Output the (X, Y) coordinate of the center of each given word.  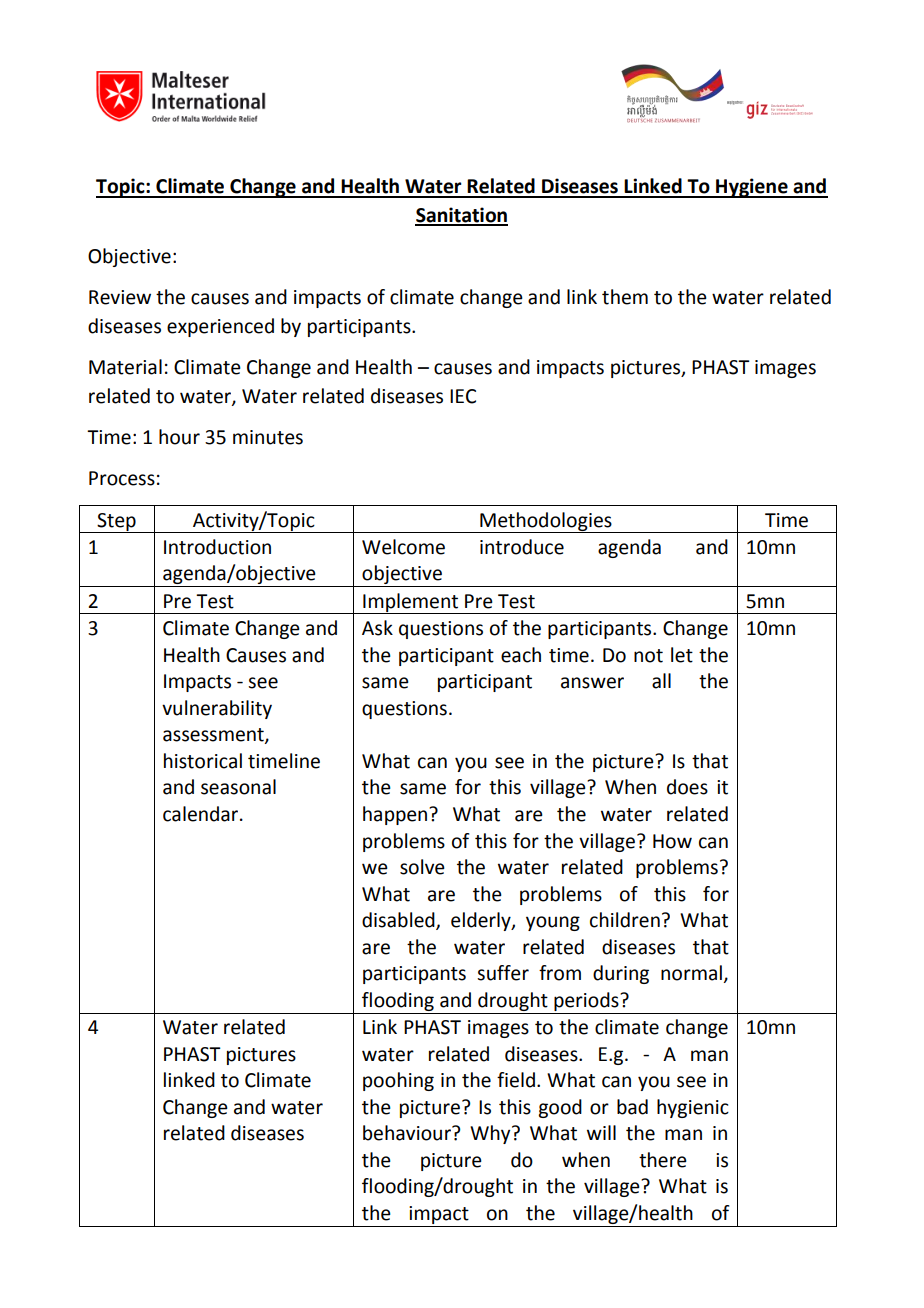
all (661, 681)
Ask (377, 628)
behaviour (408, 1133)
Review (120, 297)
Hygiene (752, 188)
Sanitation (461, 216)
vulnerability (217, 709)
